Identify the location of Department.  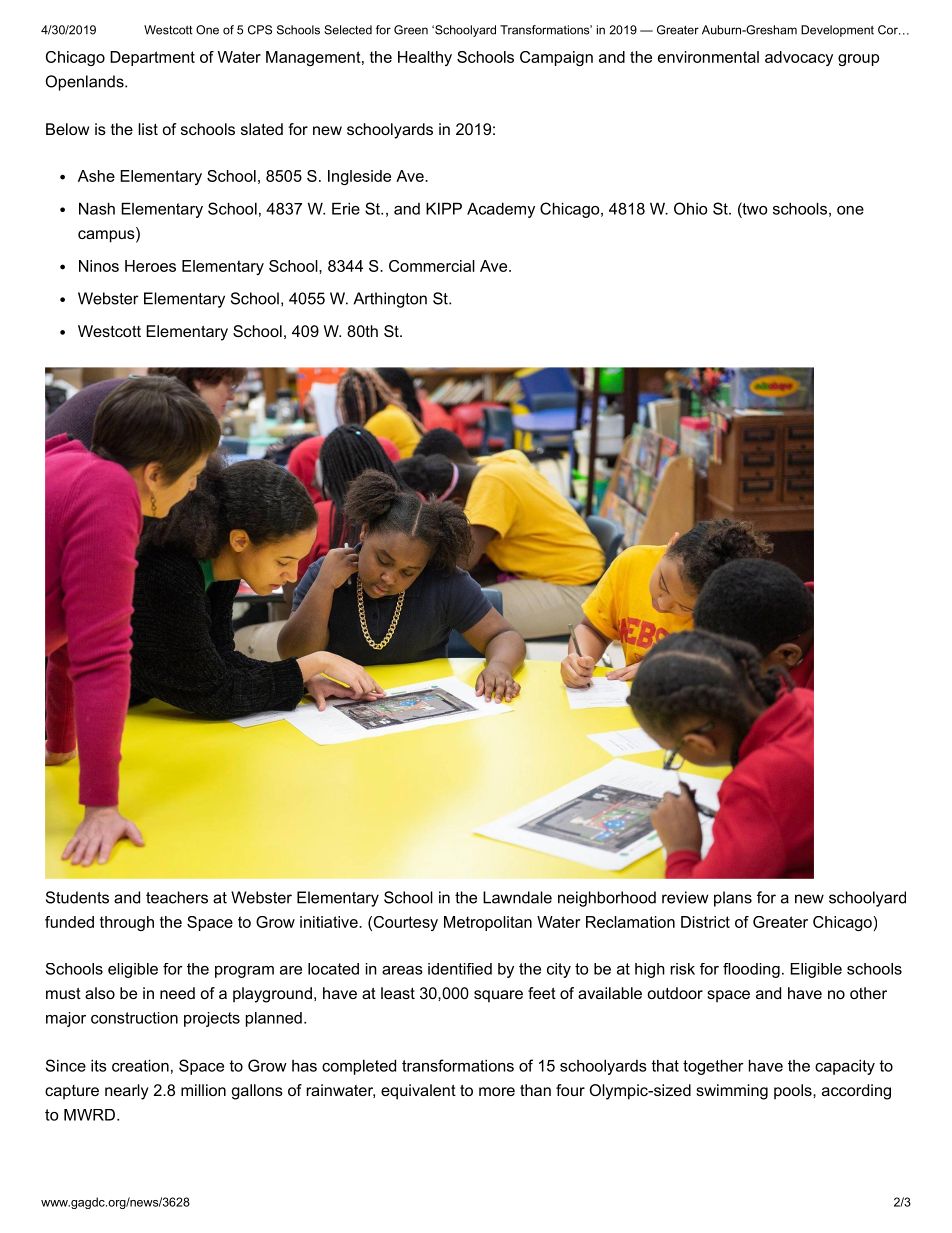
(152, 58).
